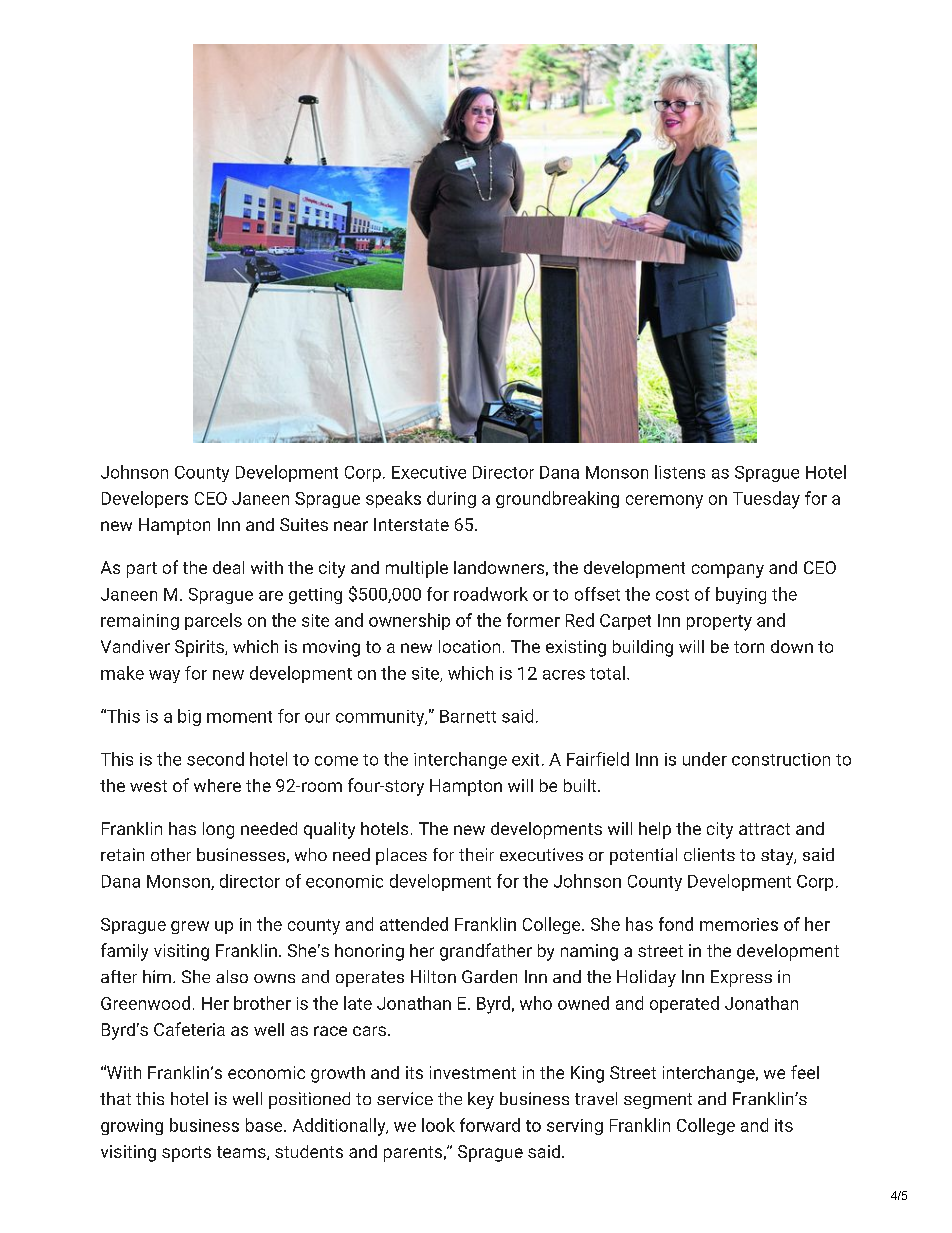 The height and width of the screenshot is (1233, 952). What do you see at coordinates (705, 759) in the screenshot?
I see `under` at bounding box center [705, 759].
